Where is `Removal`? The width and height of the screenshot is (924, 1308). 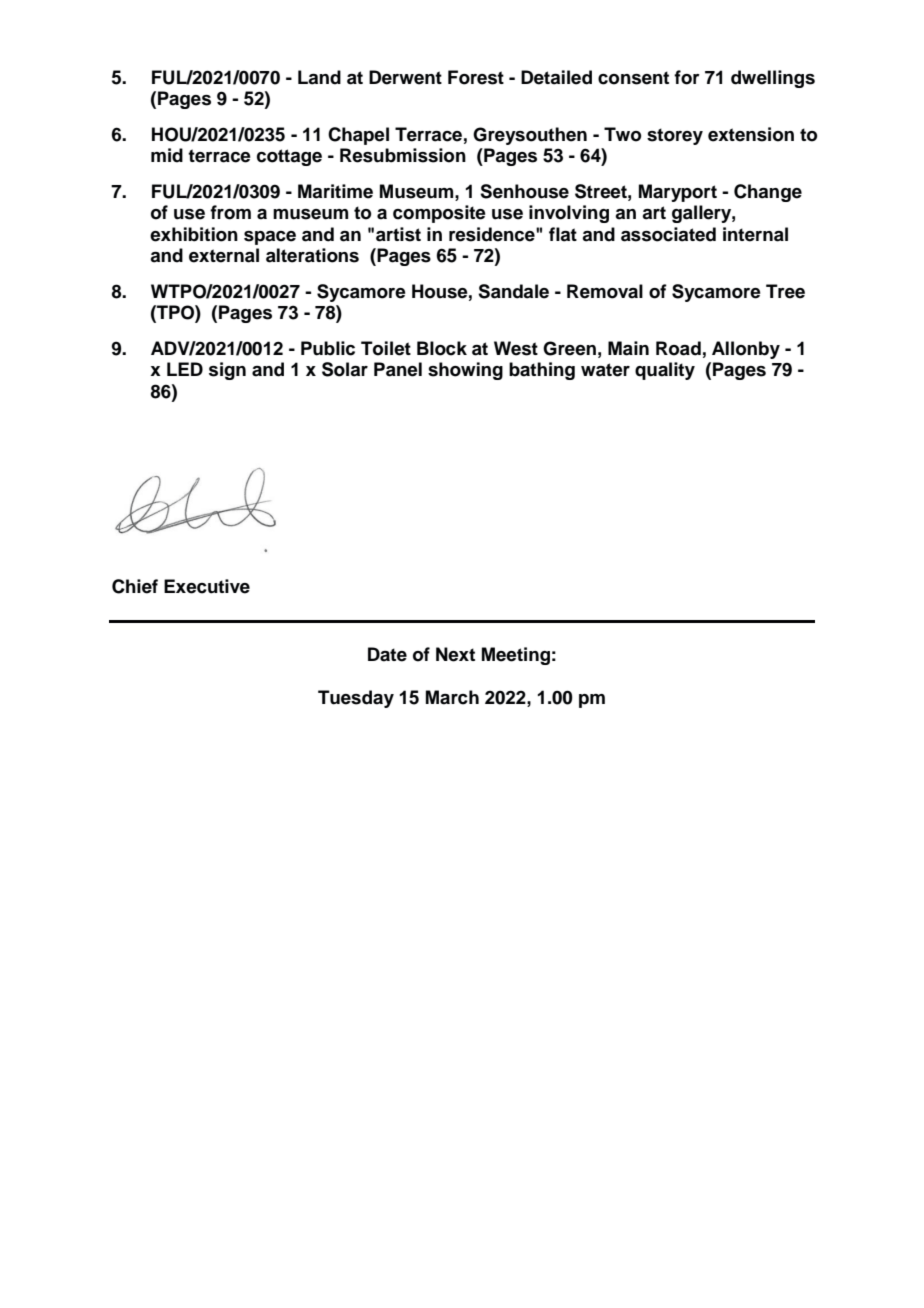 Removal is located at coordinates (605, 291).
